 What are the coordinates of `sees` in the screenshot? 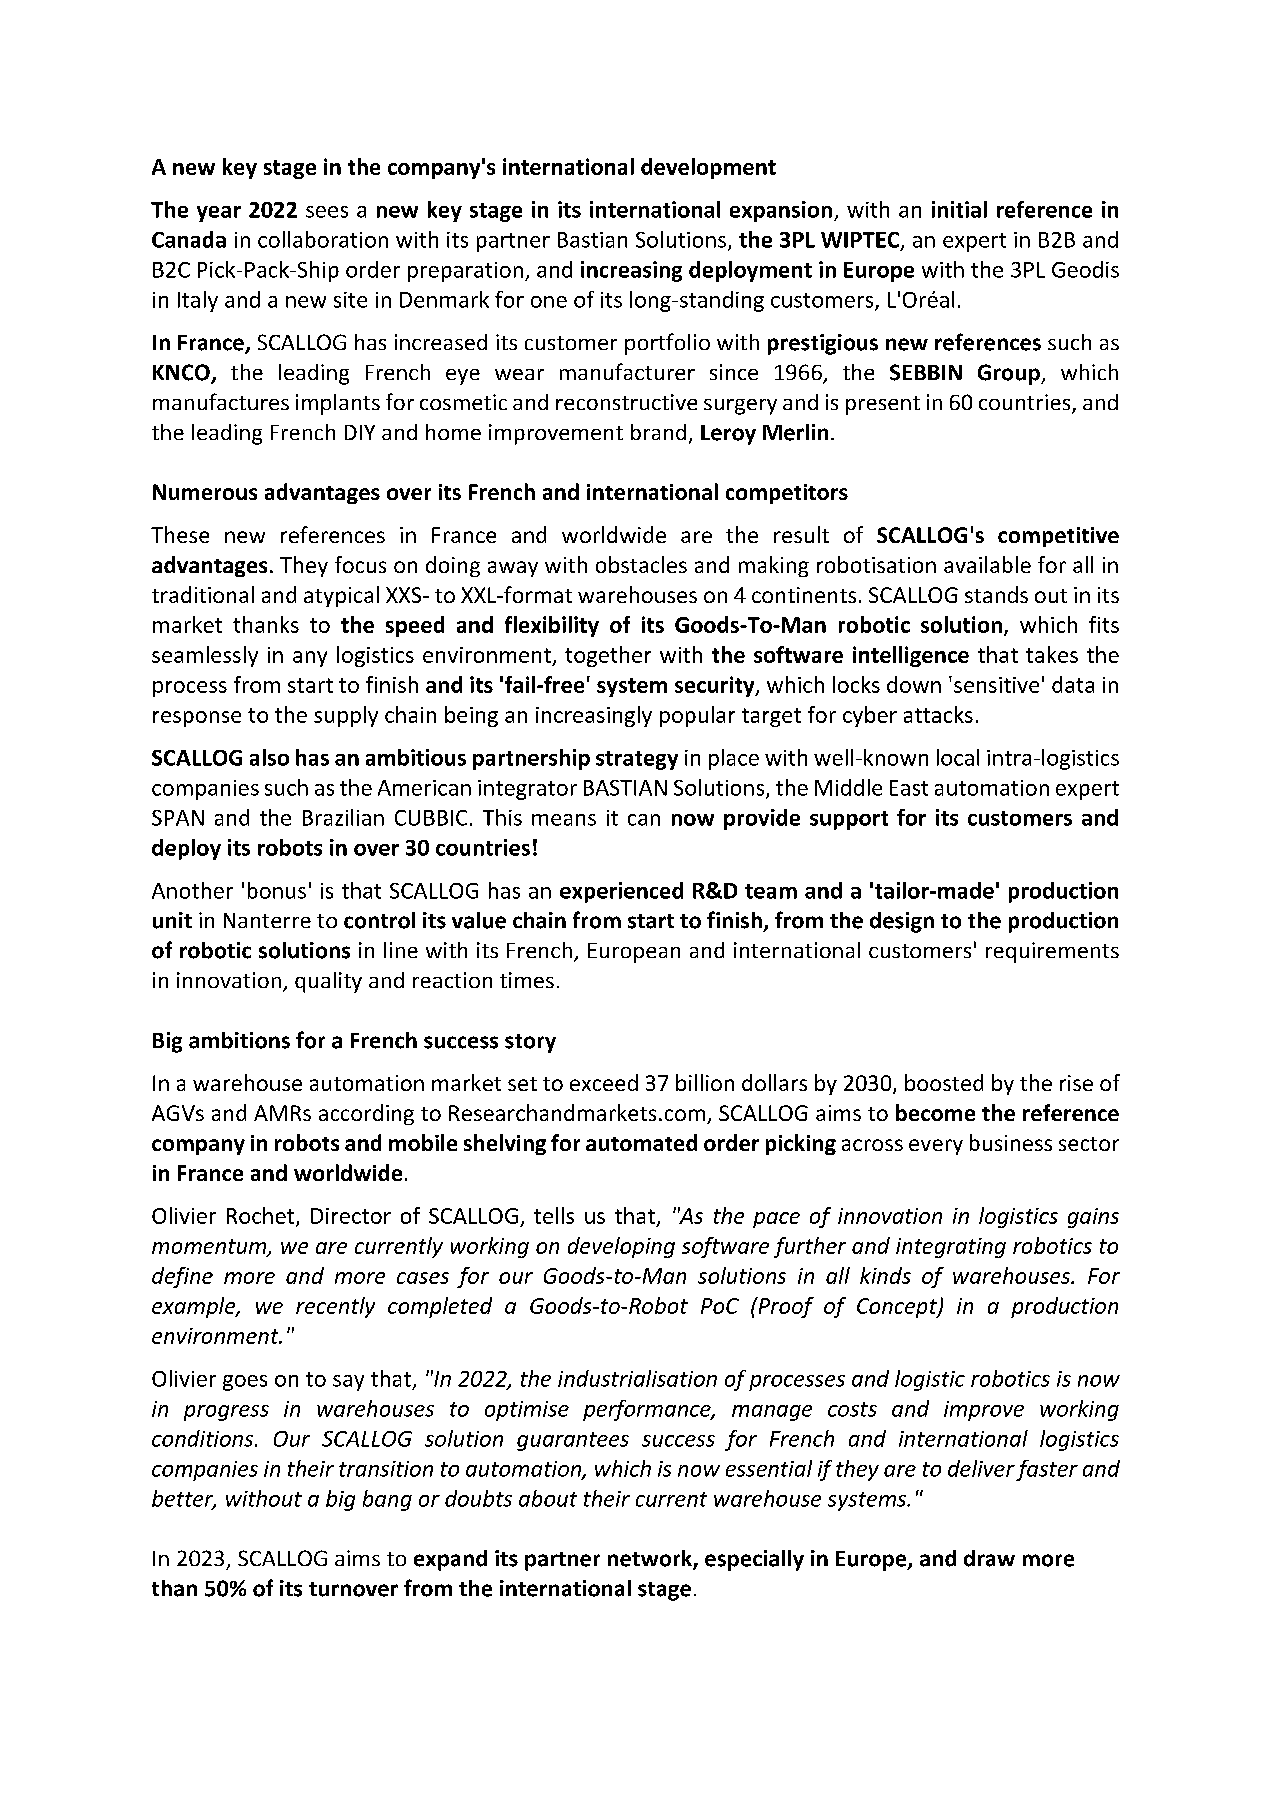 It's located at (327, 212).
